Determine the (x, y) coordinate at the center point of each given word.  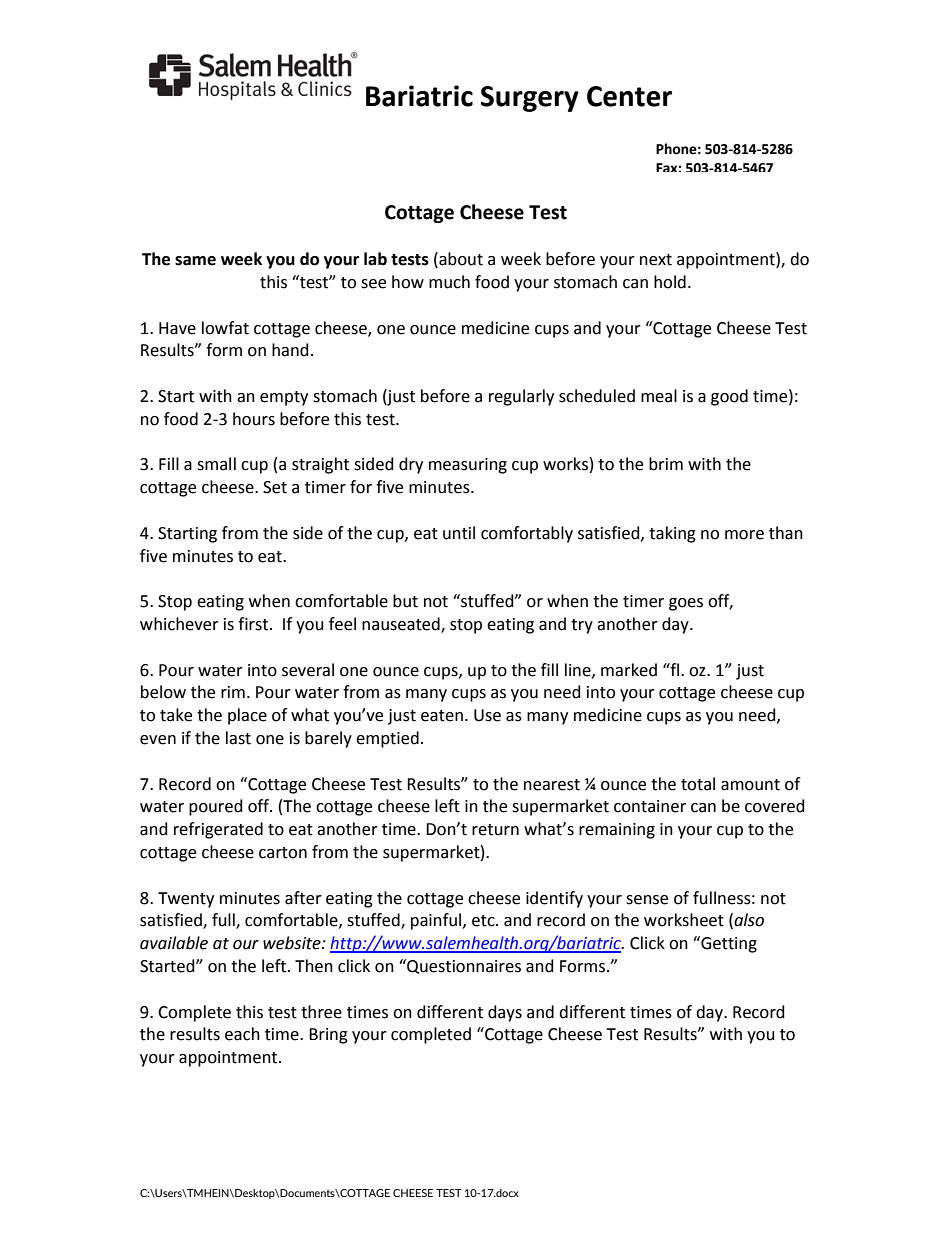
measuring (468, 466)
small (216, 464)
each (242, 1034)
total (698, 784)
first (254, 624)
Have (177, 328)
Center (629, 96)
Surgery (530, 99)
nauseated (402, 625)
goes (686, 604)
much (449, 282)
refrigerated (218, 830)
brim (666, 464)
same (195, 261)
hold (670, 282)
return (495, 830)
